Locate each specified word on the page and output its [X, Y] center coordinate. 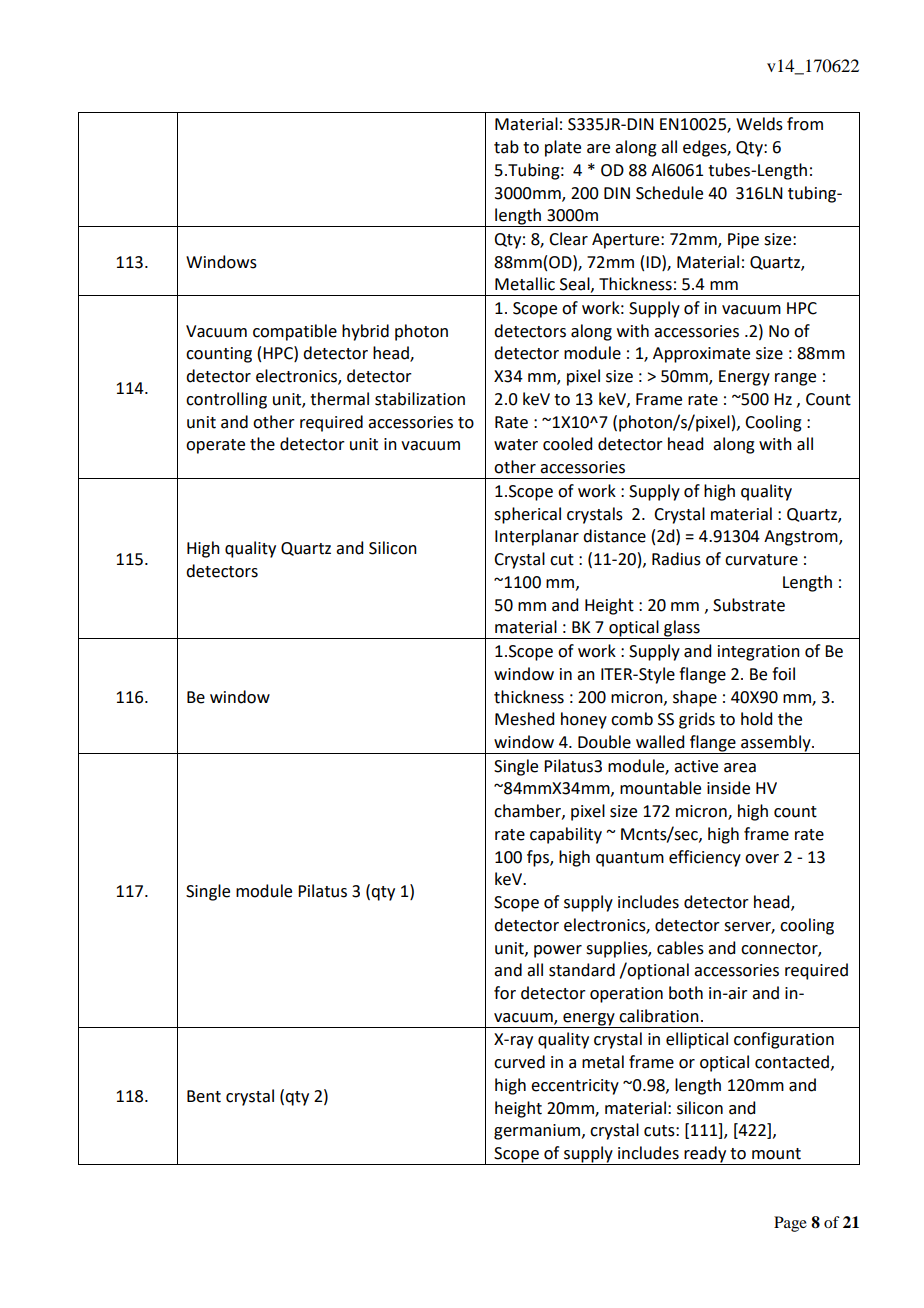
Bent [204, 1096]
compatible [295, 332]
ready [705, 1155]
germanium [537, 1132]
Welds [759, 124]
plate [563, 148]
